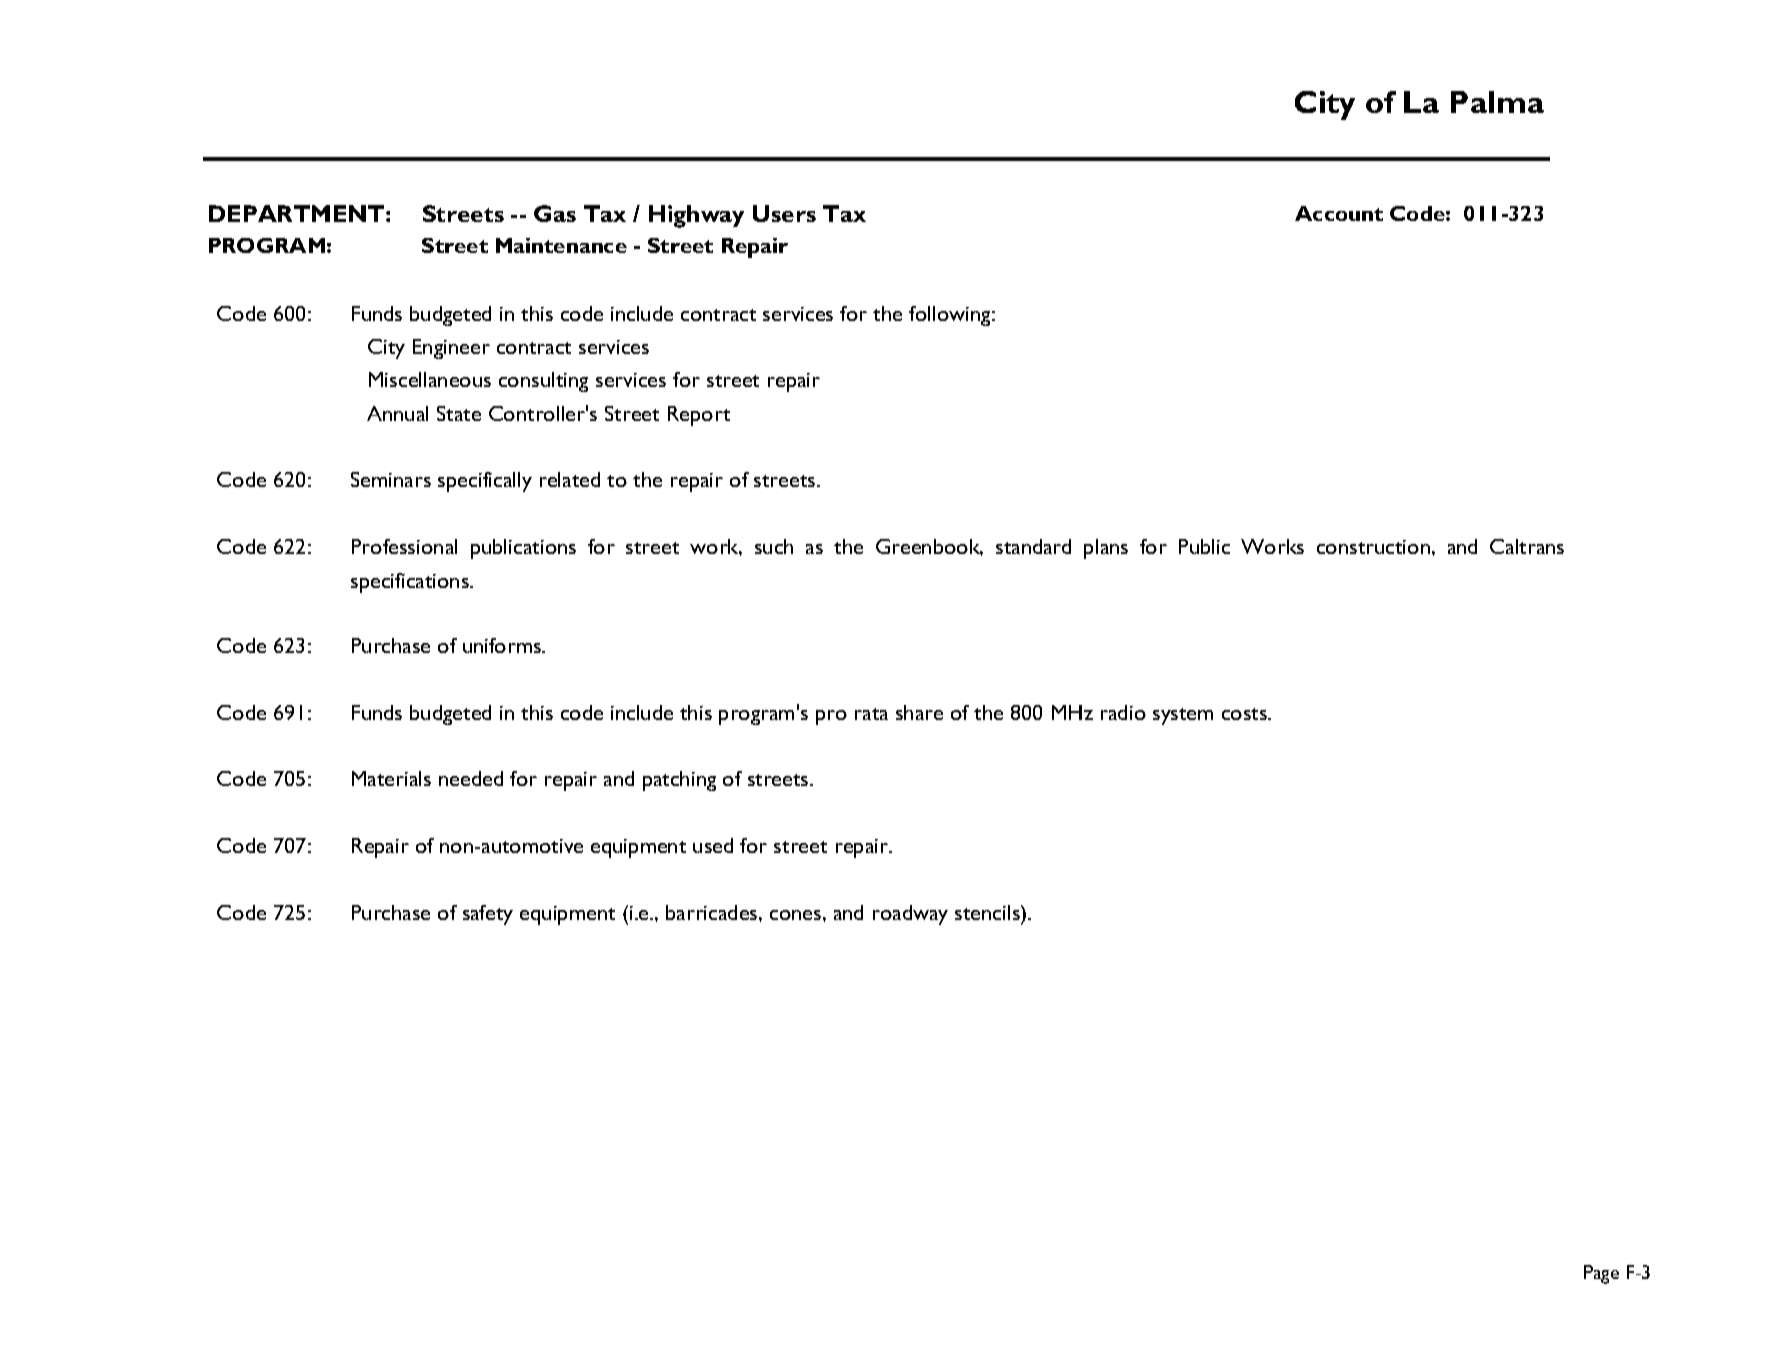 The height and width of the screenshot is (1371, 1774). I want to click on Page, so click(1601, 1274).
